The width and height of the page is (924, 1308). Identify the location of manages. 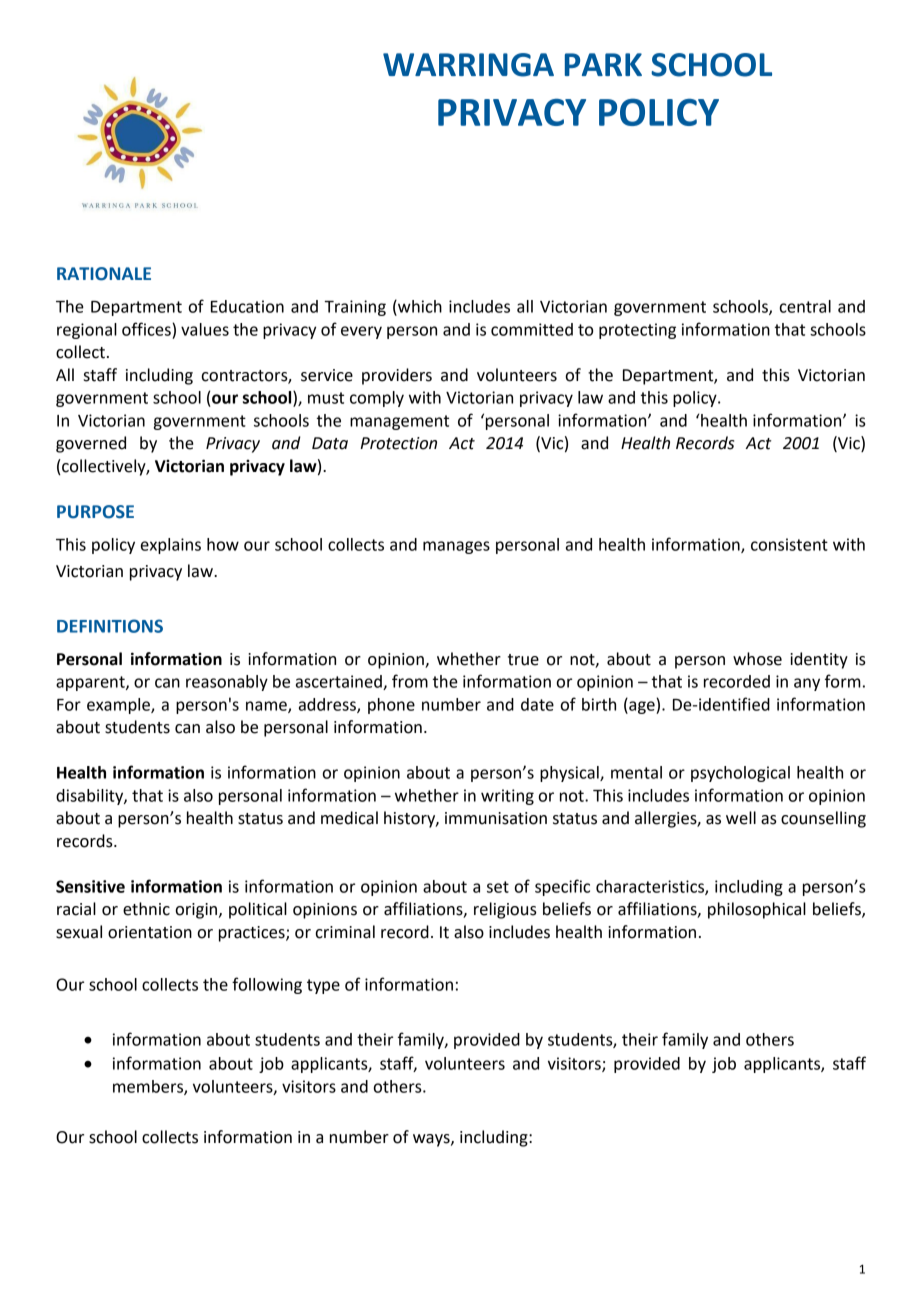
(456, 547).
